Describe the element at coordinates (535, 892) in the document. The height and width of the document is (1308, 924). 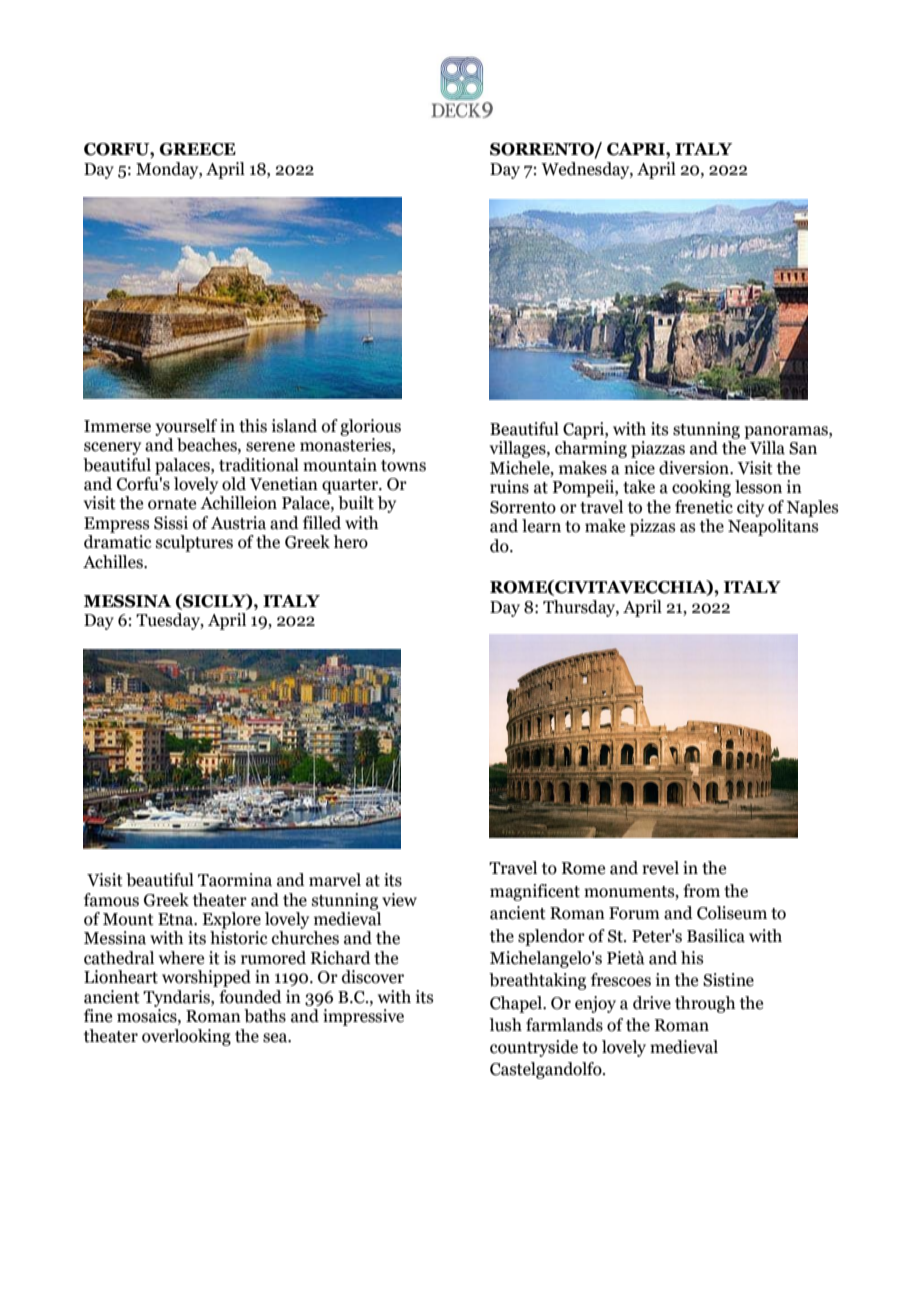
I see `magnificent` at that location.
